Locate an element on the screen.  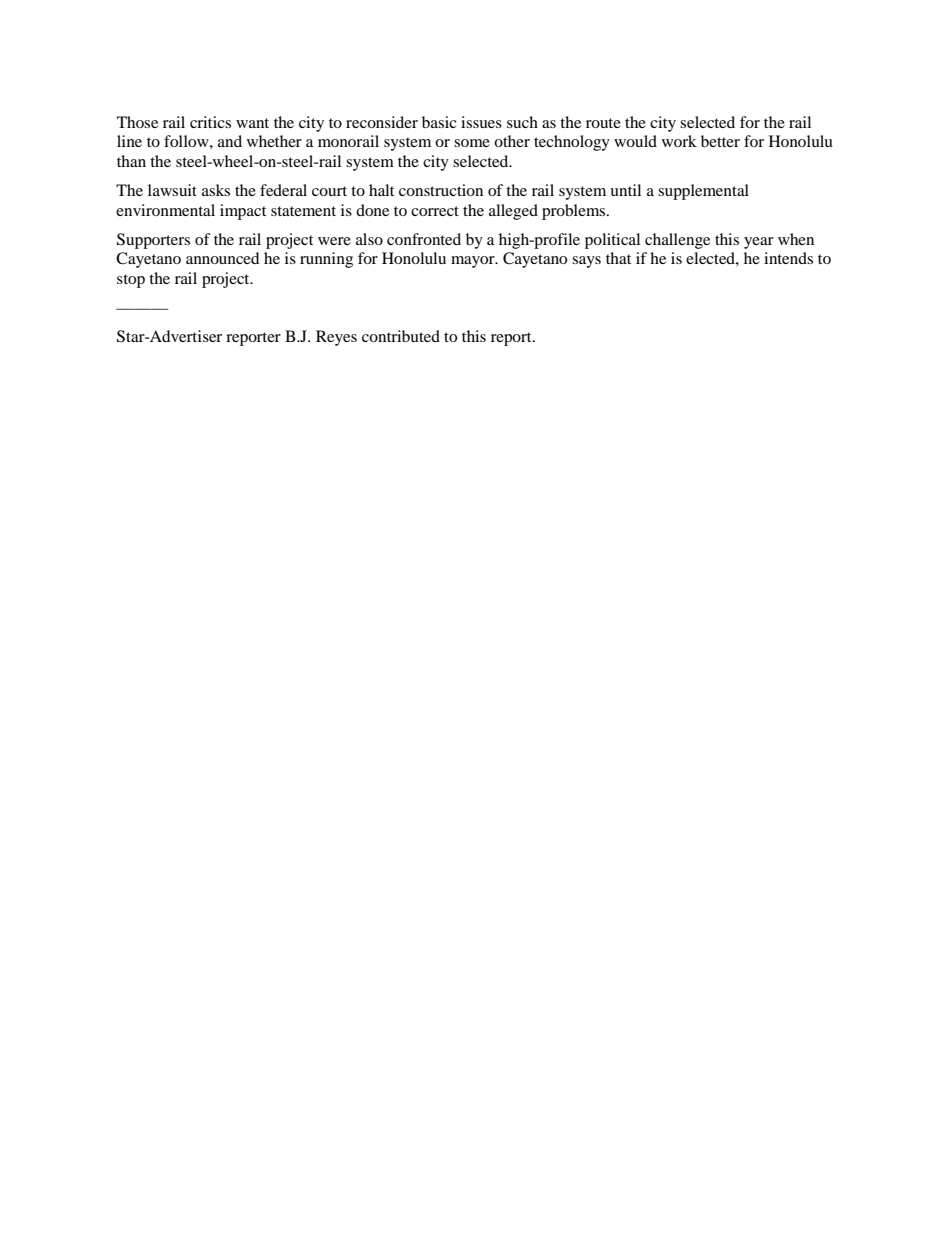
mayor is located at coordinates (474, 262).
